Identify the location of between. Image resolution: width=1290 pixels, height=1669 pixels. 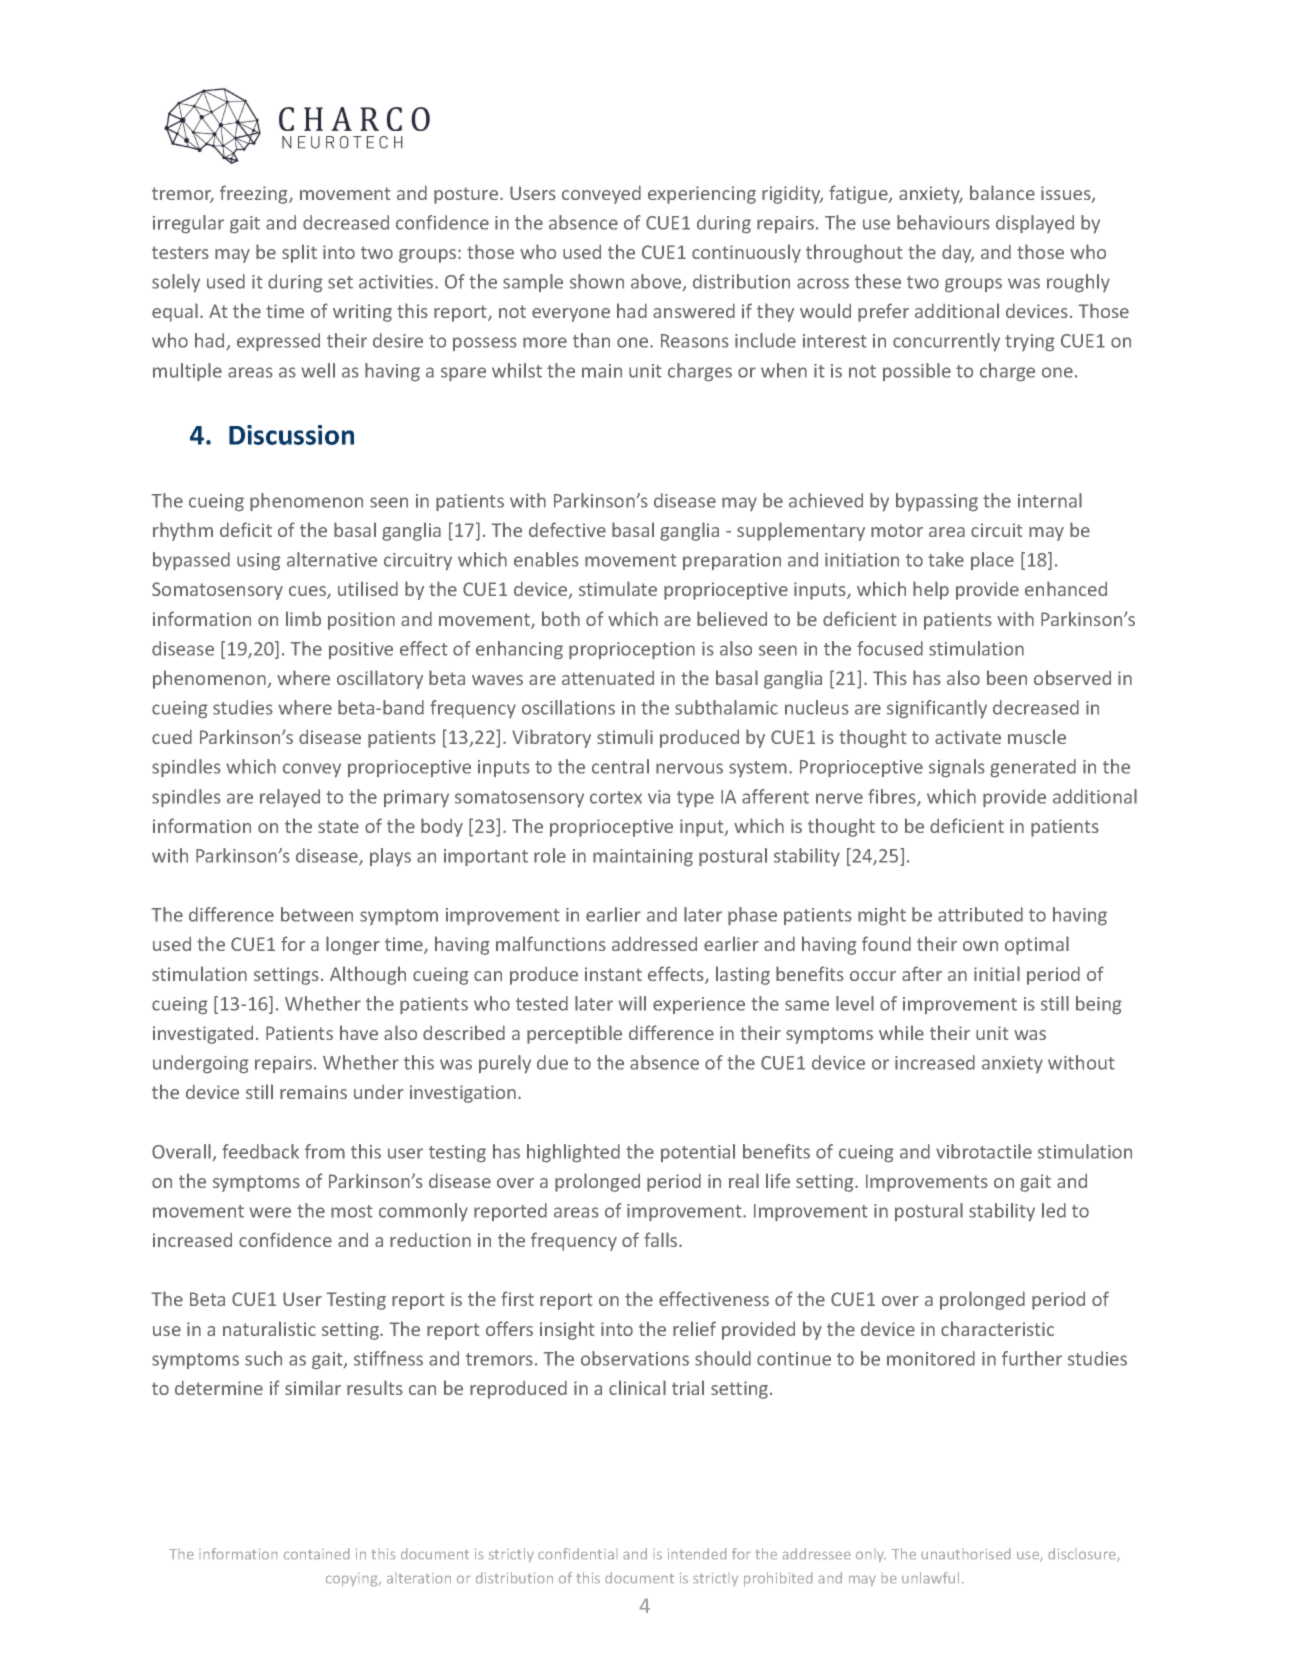
(317, 914).
